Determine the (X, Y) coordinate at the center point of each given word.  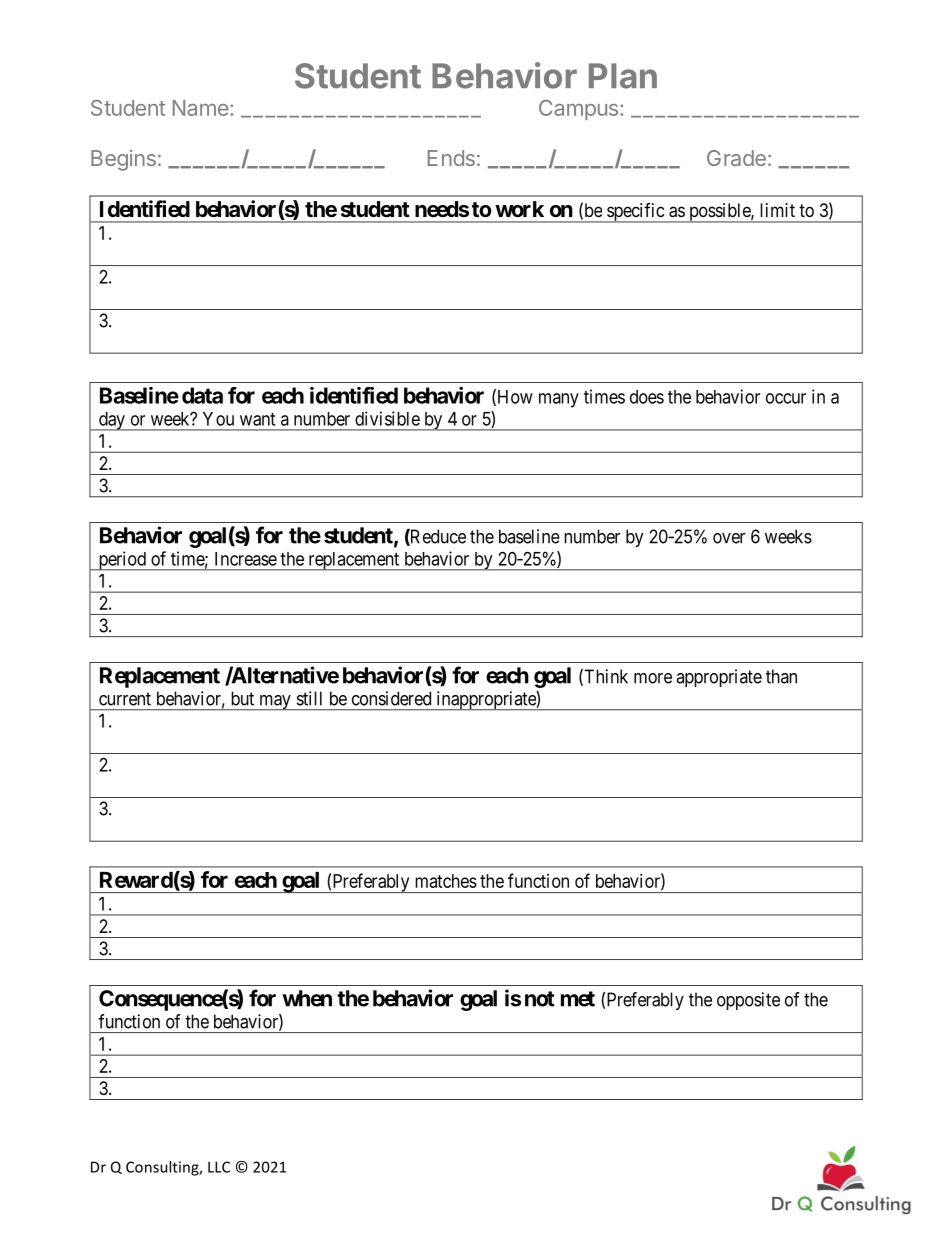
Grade (736, 158)
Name (202, 108)
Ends (451, 158)
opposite (748, 1001)
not (540, 999)
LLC (219, 1167)
